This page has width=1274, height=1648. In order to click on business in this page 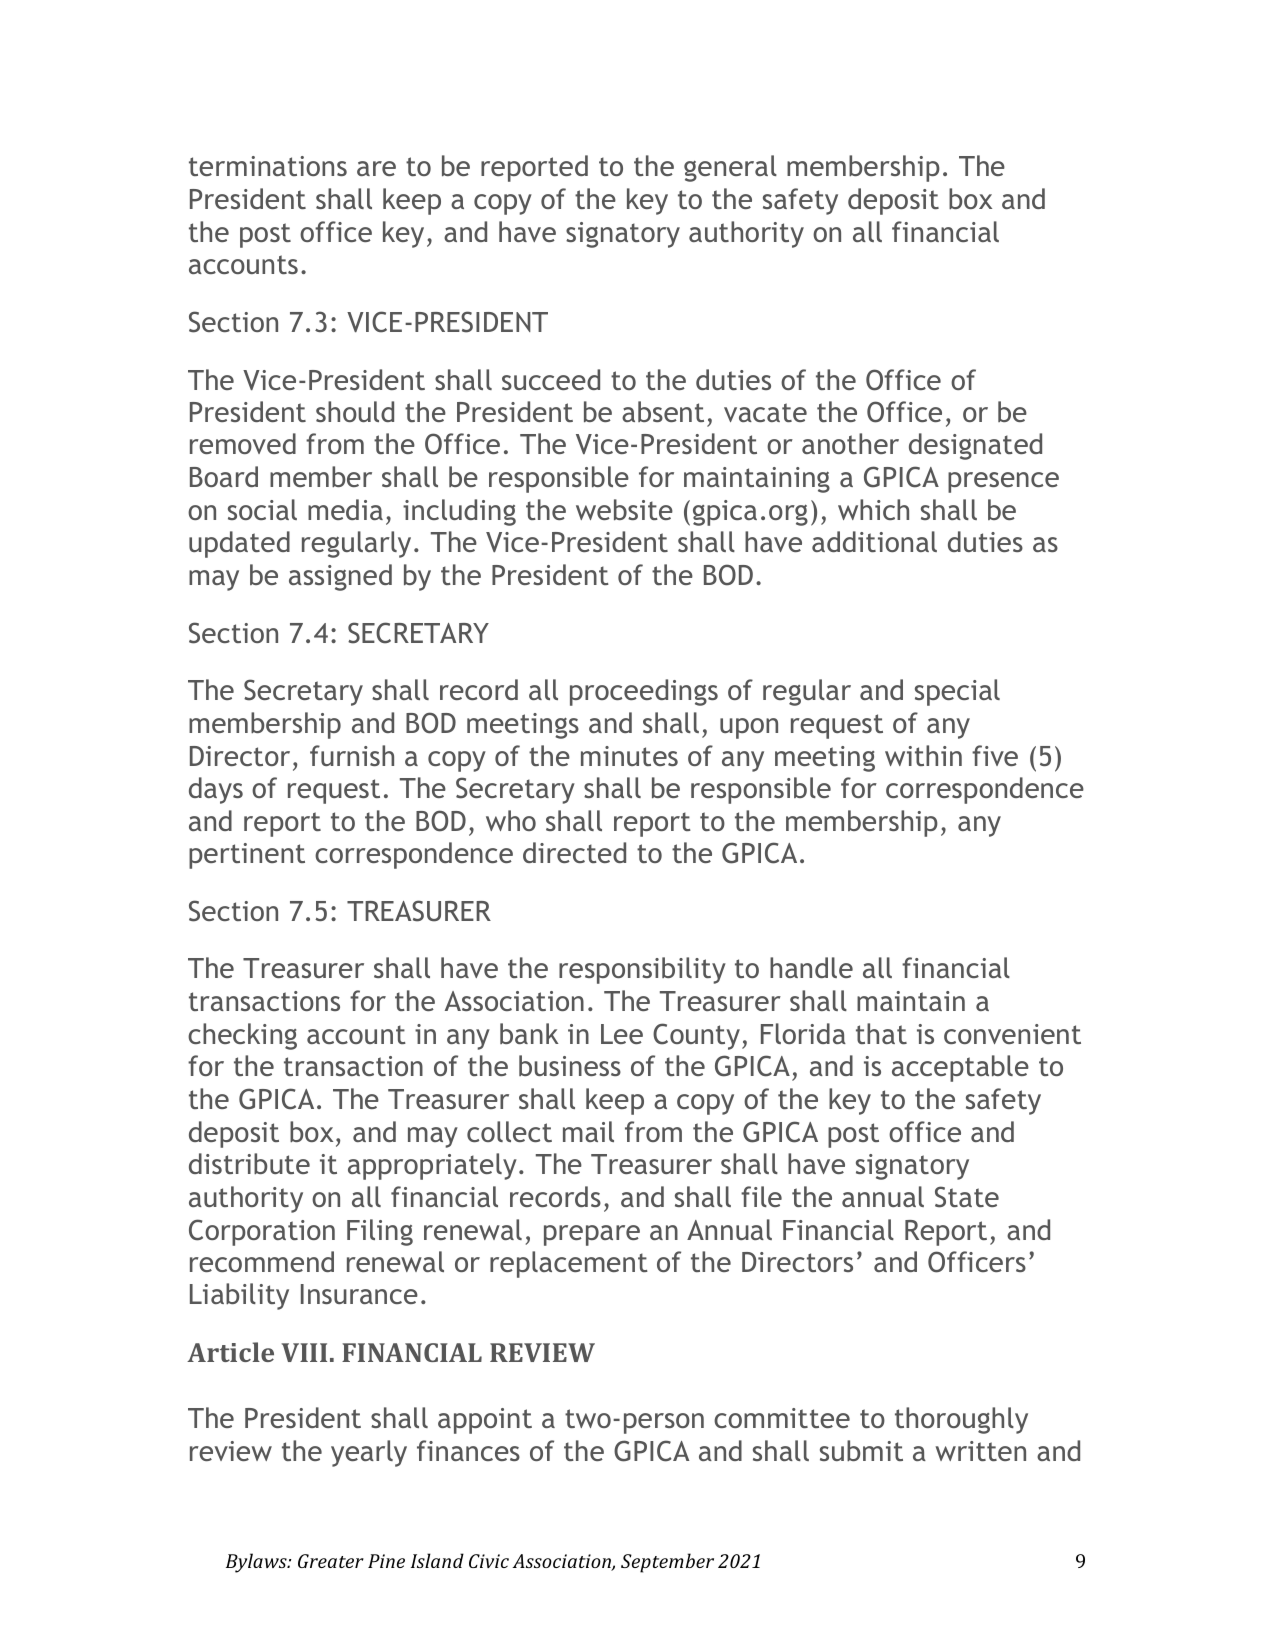, I will do `click(570, 1065)`.
